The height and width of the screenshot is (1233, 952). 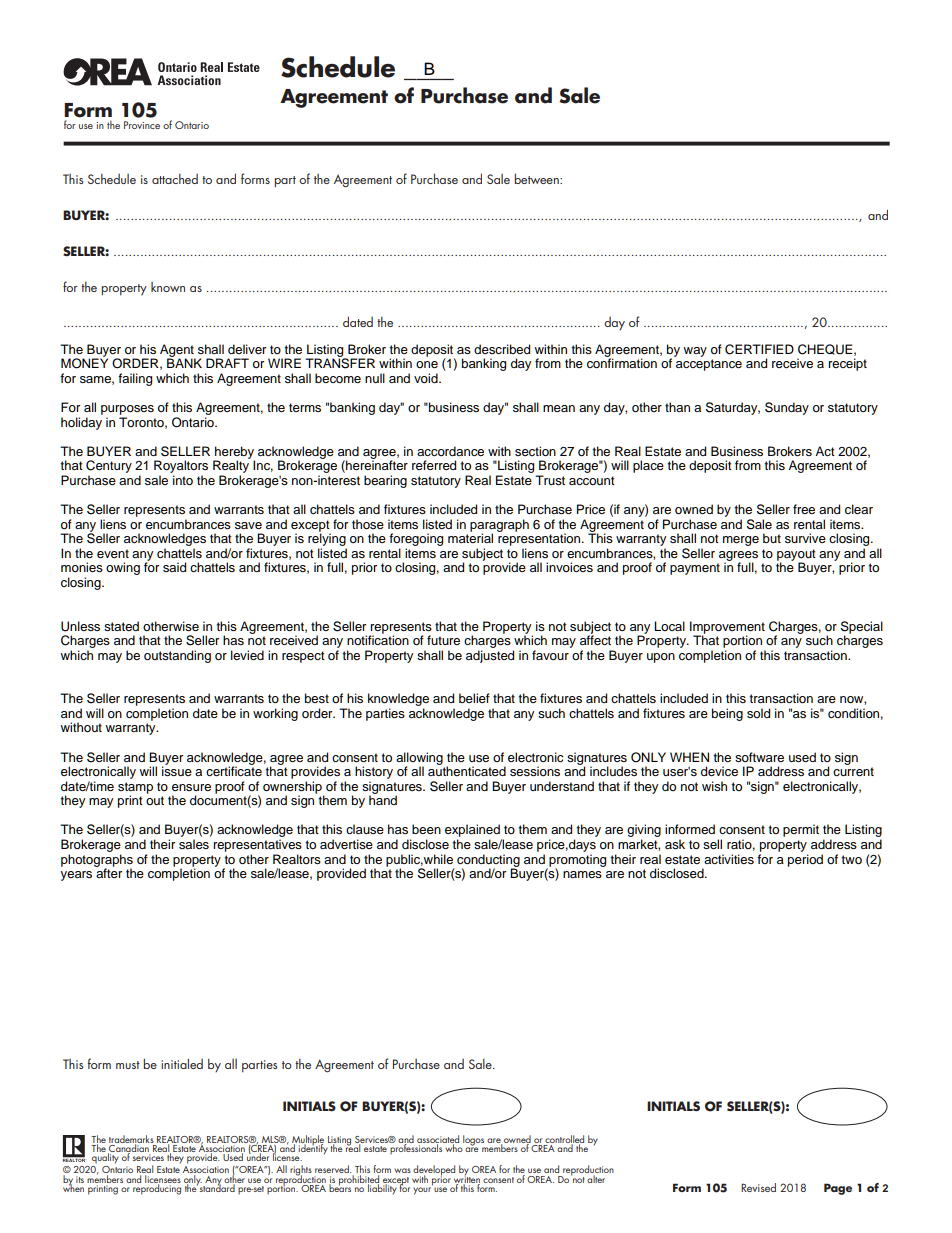 What do you see at coordinates (168, 287) in the screenshot?
I see `known` at bounding box center [168, 287].
